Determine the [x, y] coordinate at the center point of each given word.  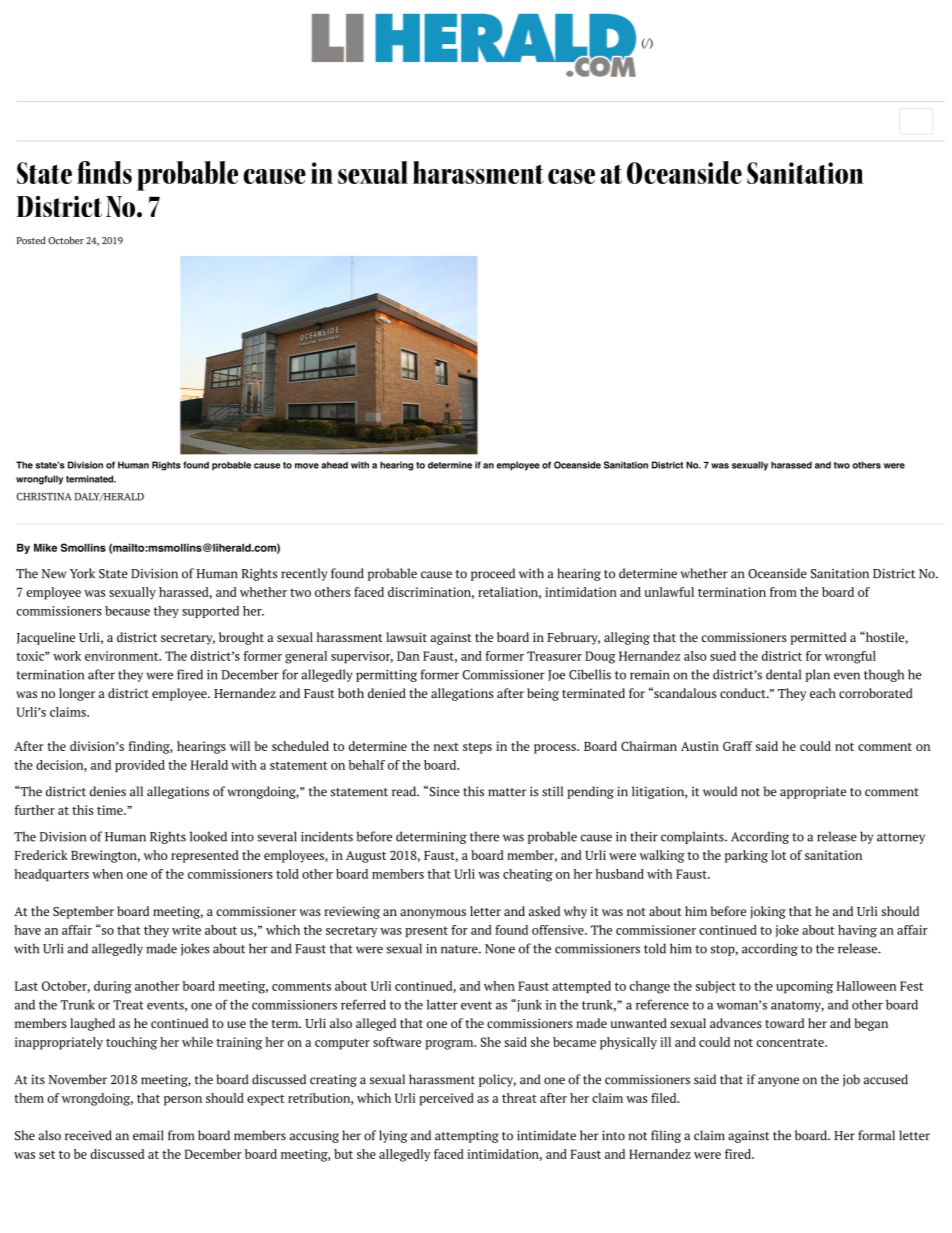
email [148, 1135]
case [571, 176]
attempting [467, 1137]
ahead [334, 465]
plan [817, 675]
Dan [408, 656]
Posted [31, 240]
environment [123, 656]
